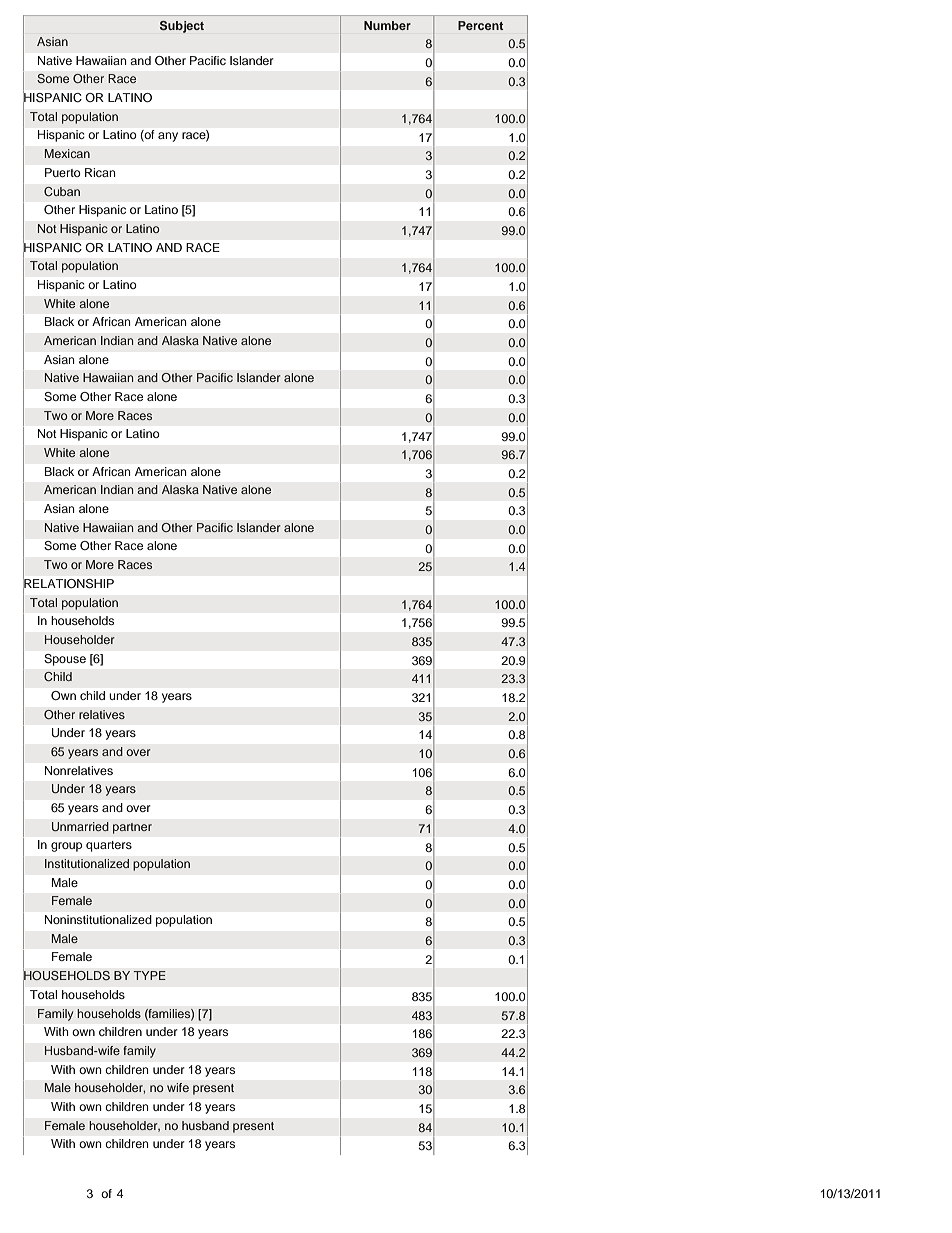 The height and width of the screenshot is (1233, 952). I want to click on Spouse, so click(65, 660).
